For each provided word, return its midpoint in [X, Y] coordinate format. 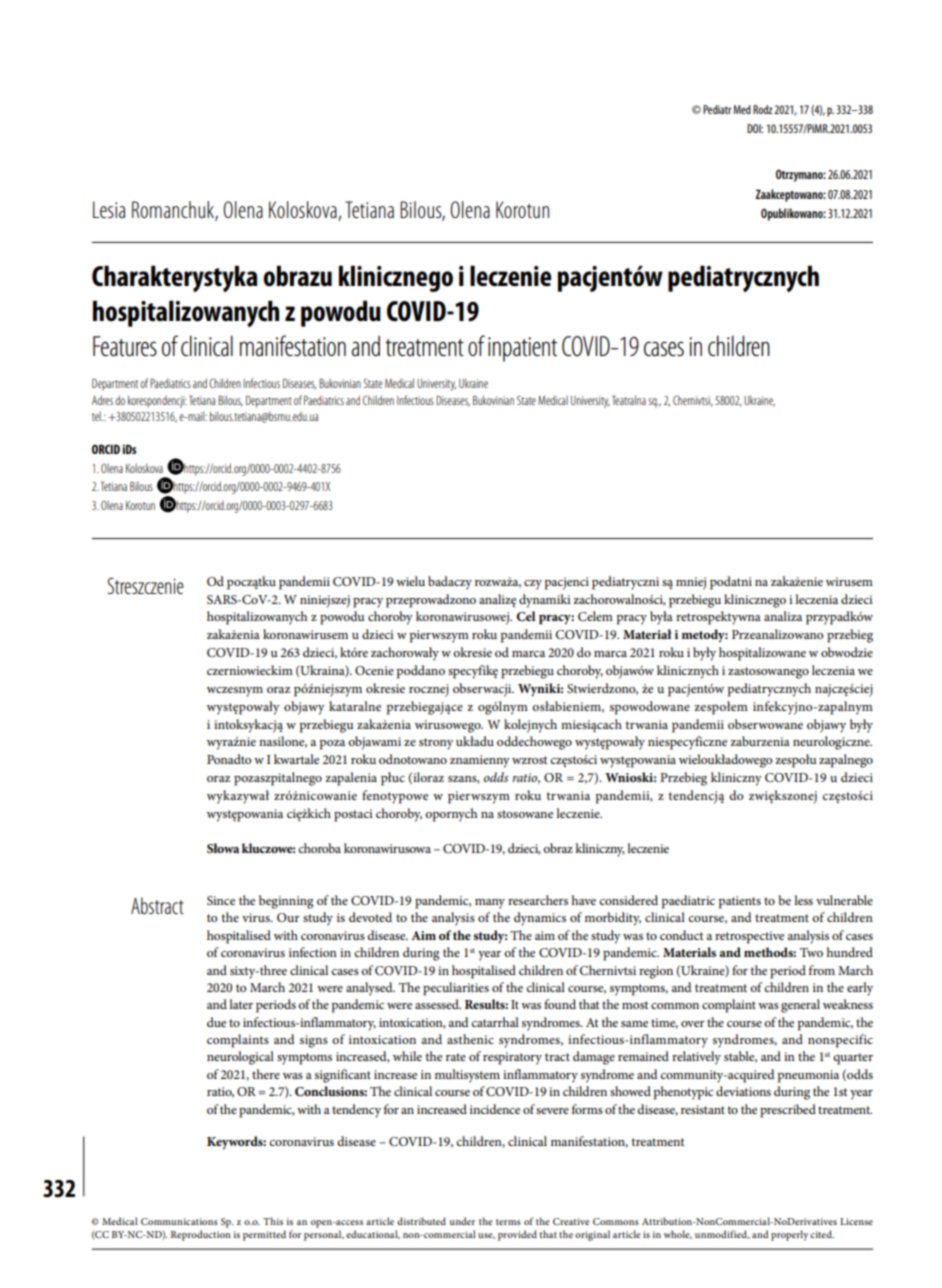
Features [125, 346]
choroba [319, 848]
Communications [179, 1221]
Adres [102, 400]
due [216, 1022]
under [462, 1221]
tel [97, 416]
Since [221, 900]
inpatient [522, 349]
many [490, 904]
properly [789, 1235]
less [803, 900]
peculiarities [456, 989]
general [800, 1006]
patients [740, 902]
